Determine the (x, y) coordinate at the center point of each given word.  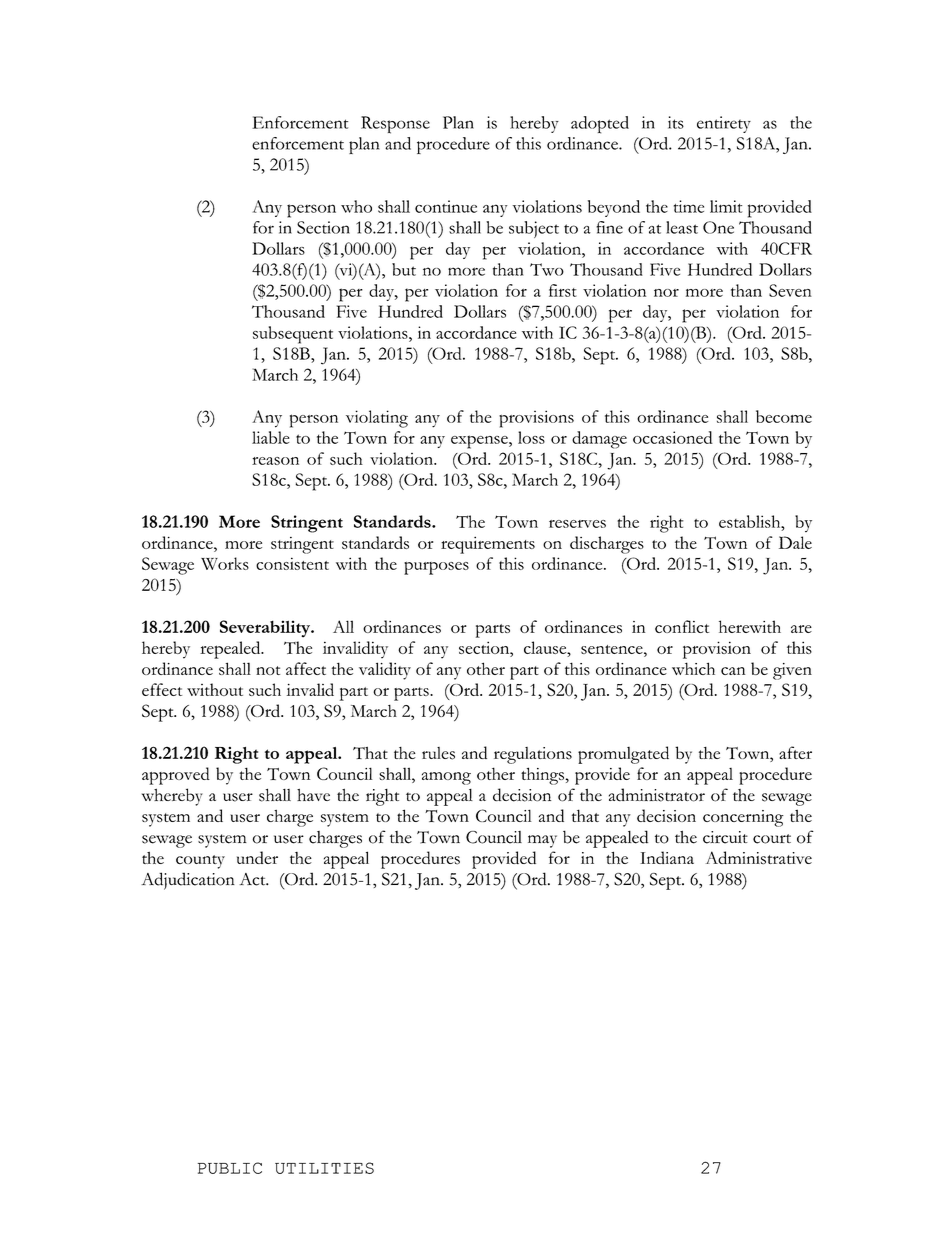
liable (271, 437)
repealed (231, 650)
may (542, 841)
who (356, 206)
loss (531, 437)
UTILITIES (324, 1168)
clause (546, 647)
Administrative (759, 858)
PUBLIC (230, 1168)
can (733, 671)
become (784, 416)
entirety (724, 124)
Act (253, 879)
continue (446, 206)
